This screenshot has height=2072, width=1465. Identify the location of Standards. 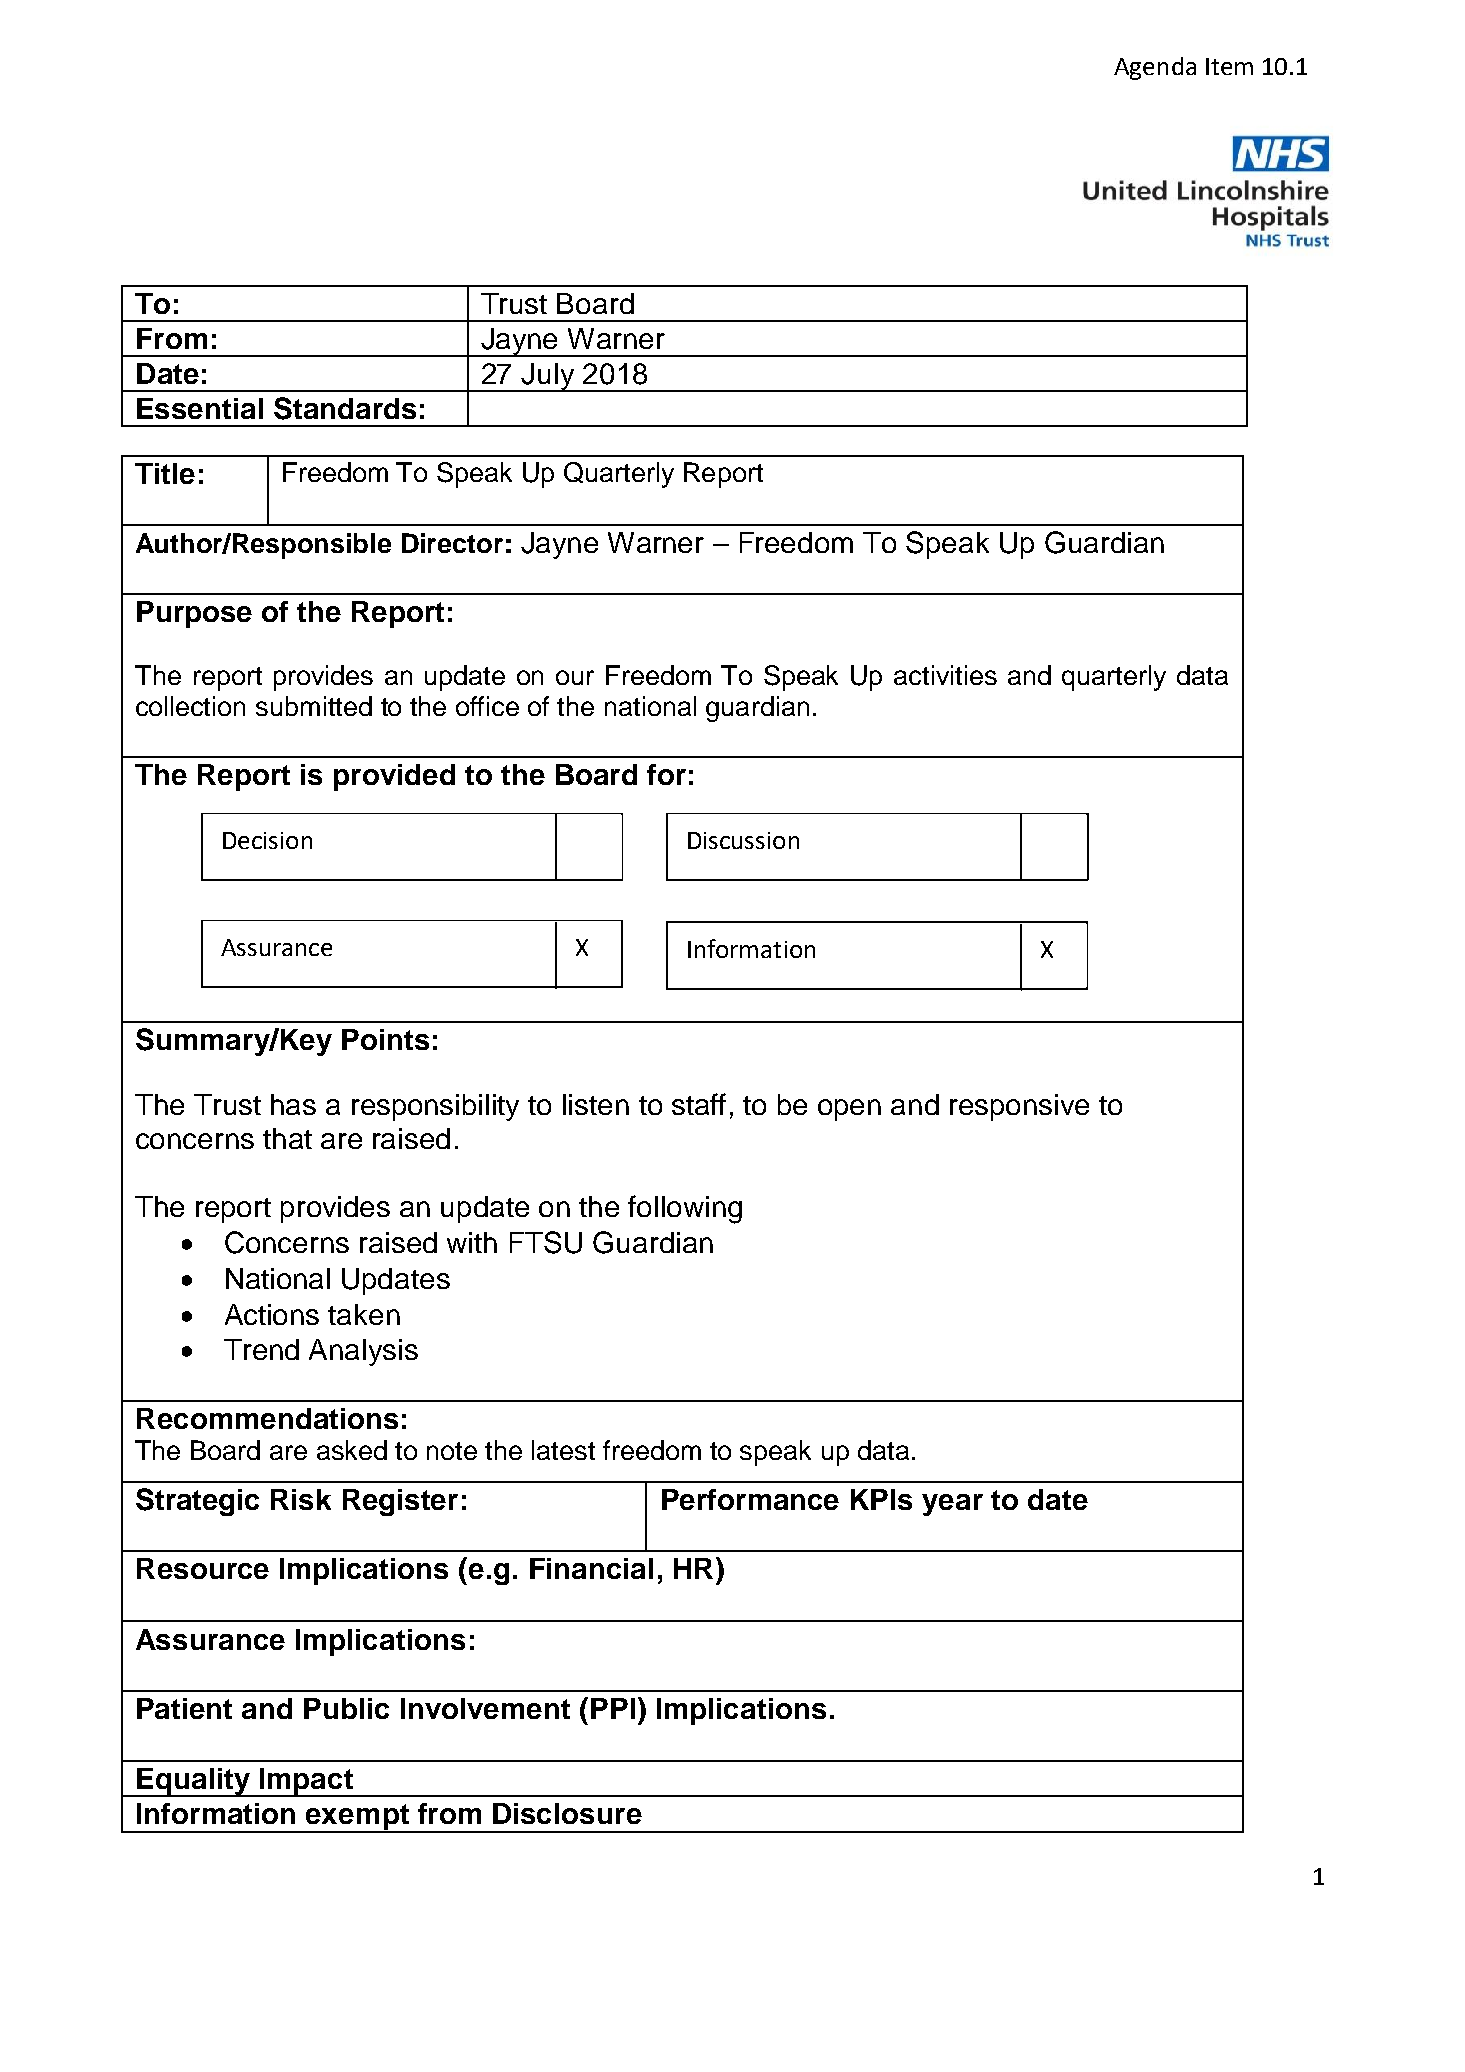
(345, 408).
